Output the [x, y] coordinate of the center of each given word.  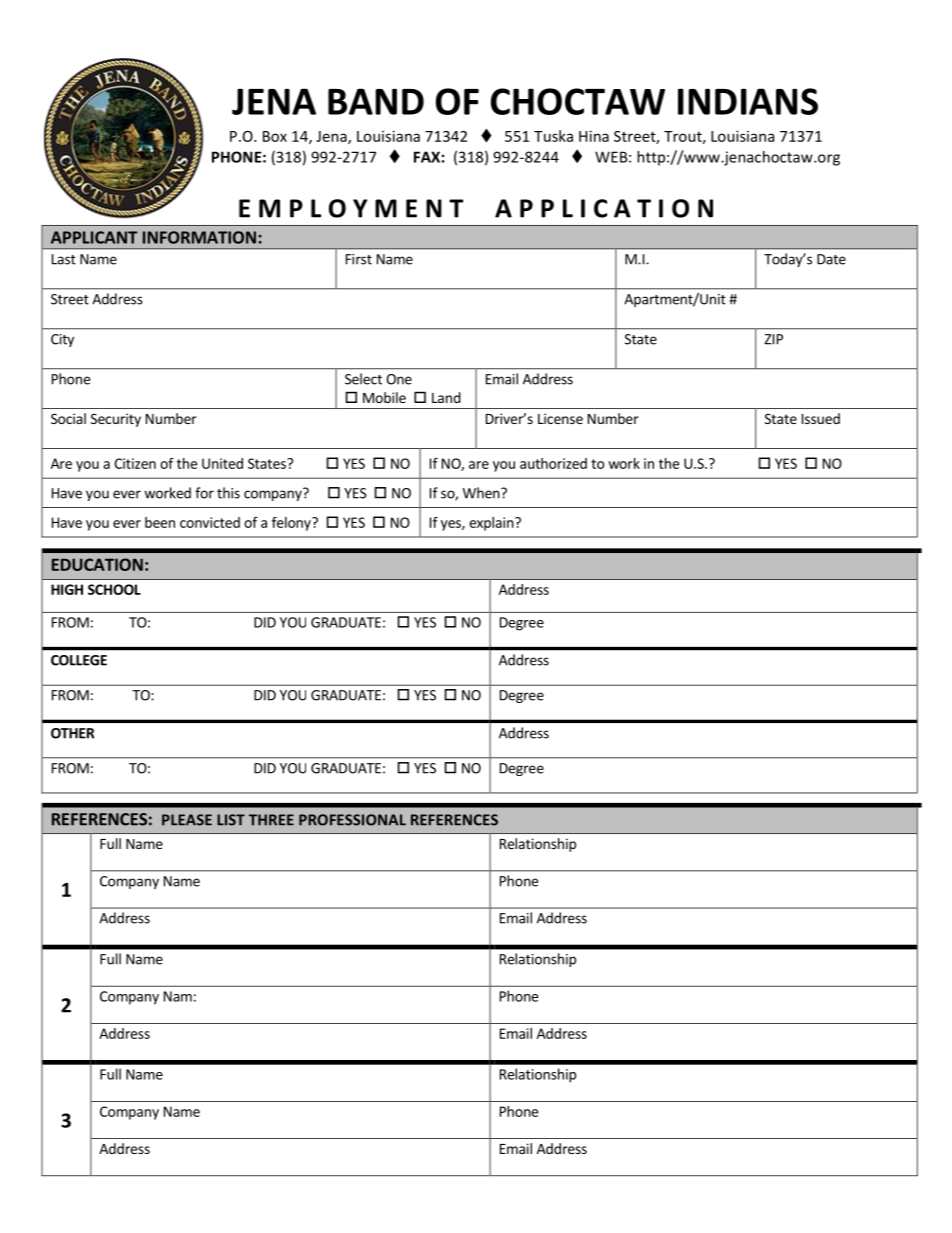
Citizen [135, 463]
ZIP [773, 339]
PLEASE [187, 820]
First [359, 259]
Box [275, 136]
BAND [376, 101]
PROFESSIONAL [352, 820]
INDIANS [748, 101]
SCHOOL [114, 589]
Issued [821, 418]
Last [64, 259]
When [482, 493]
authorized [553, 463]
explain [492, 524]
